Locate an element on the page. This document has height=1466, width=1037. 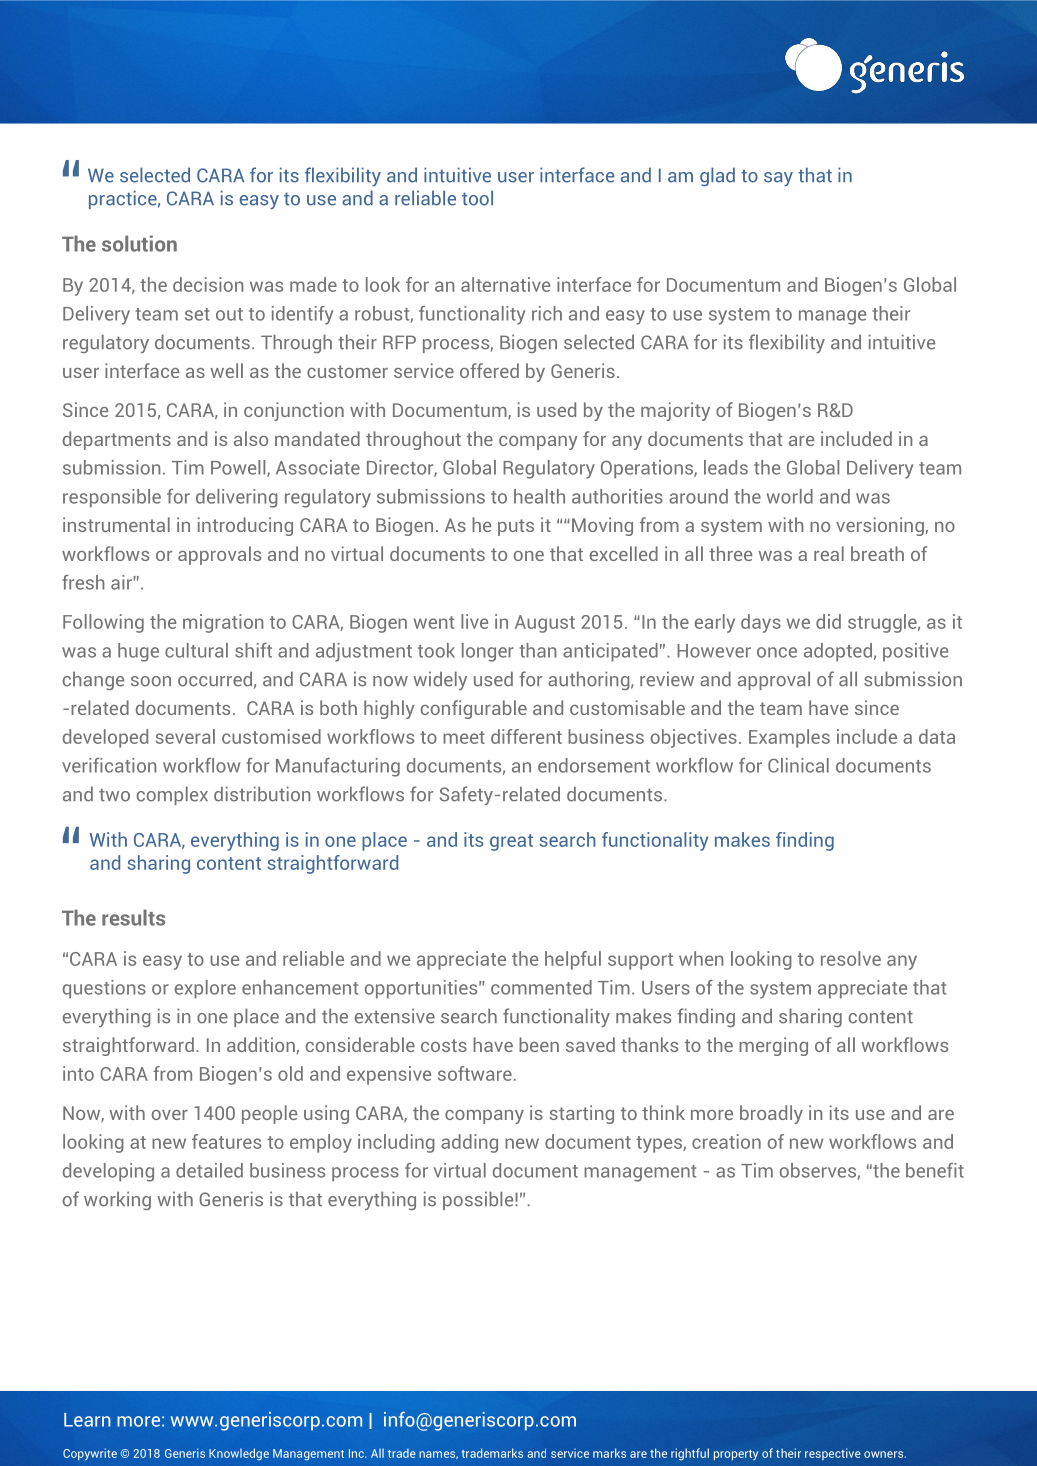
complex is located at coordinates (172, 795).
